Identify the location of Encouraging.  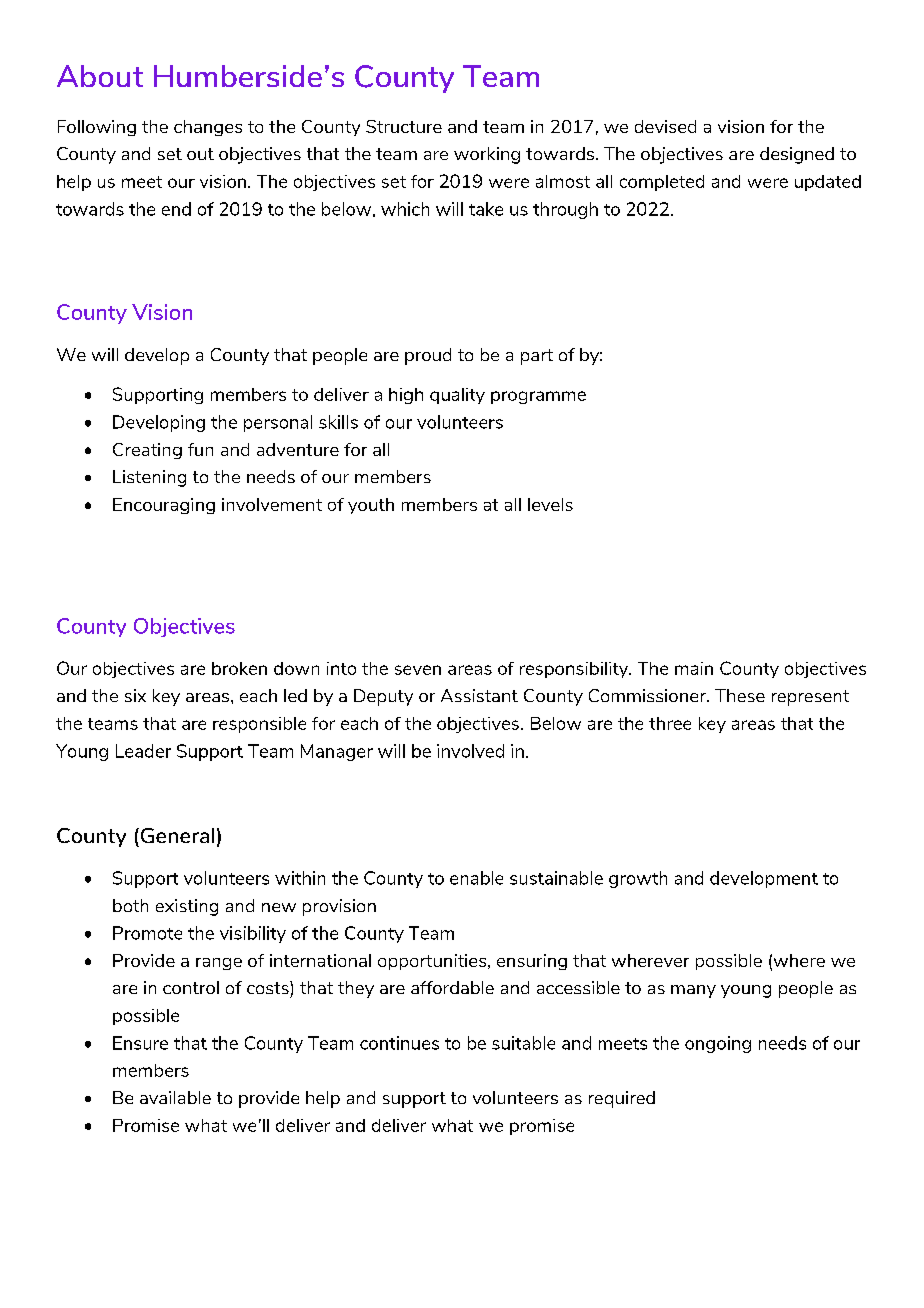
(164, 506).
